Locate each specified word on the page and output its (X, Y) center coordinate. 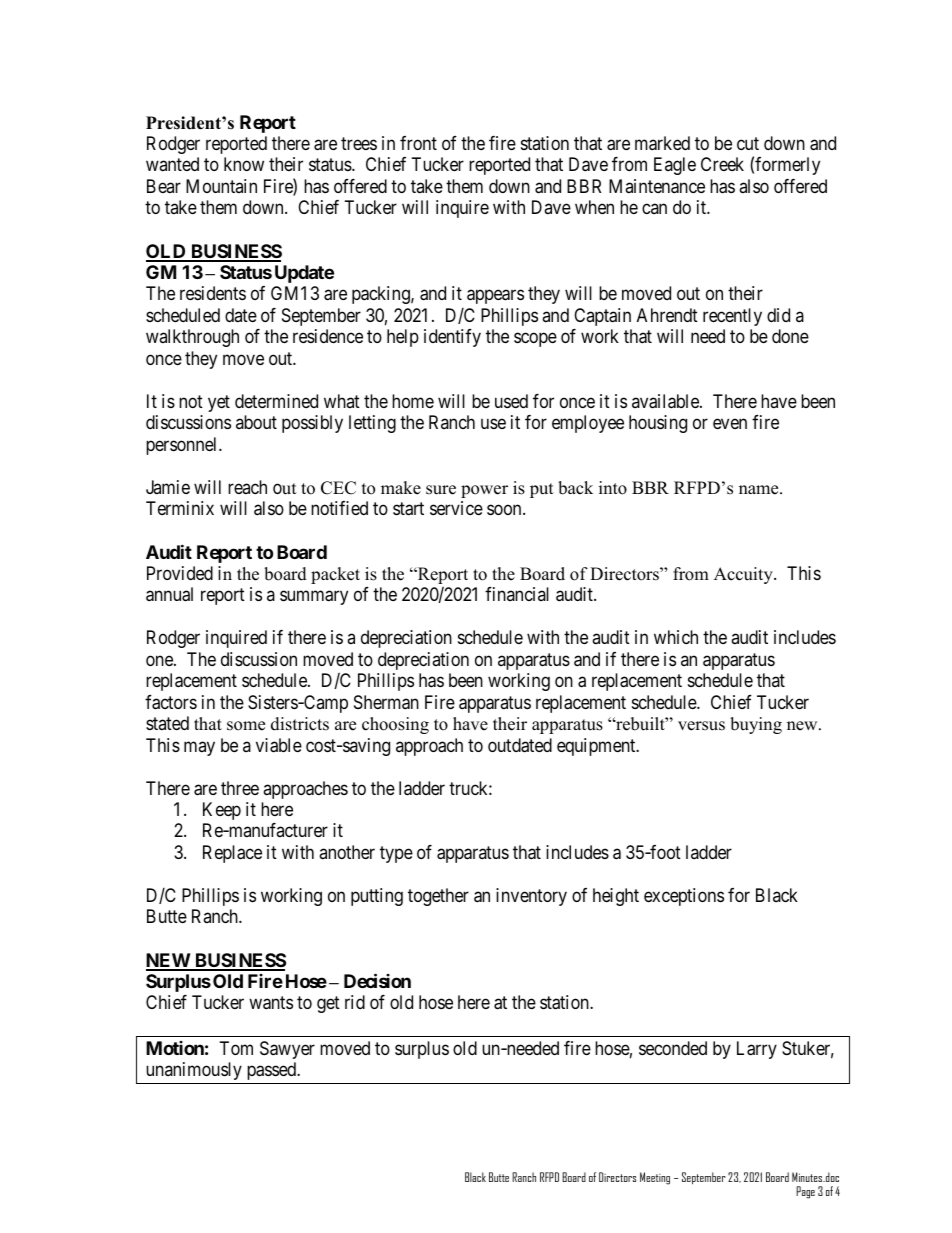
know (244, 164)
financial (517, 594)
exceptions (684, 897)
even (730, 424)
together (438, 897)
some (246, 726)
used (511, 401)
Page (805, 1192)
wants (271, 1003)
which (676, 637)
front (418, 143)
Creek (722, 164)
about (256, 422)
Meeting (655, 1178)
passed (273, 1071)
